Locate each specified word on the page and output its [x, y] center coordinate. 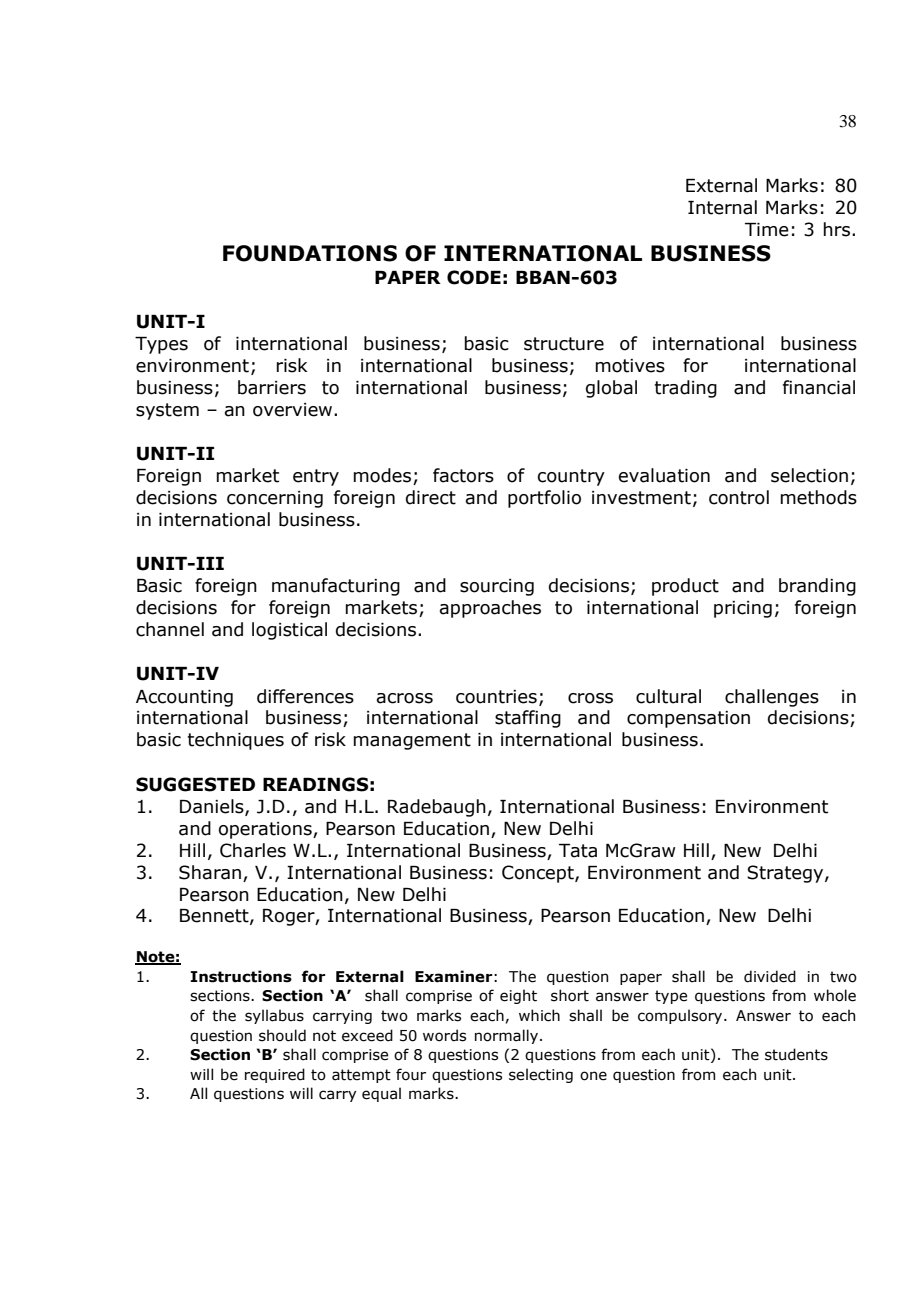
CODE [474, 277]
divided [770, 976]
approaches [490, 609]
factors [463, 475]
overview [292, 410]
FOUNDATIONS [310, 253]
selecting [541, 1075]
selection [809, 475]
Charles [253, 850]
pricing [743, 609]
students [796, 1054]
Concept [539, 874]
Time [767, 230]
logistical [289, 631]
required [275, 1075]
